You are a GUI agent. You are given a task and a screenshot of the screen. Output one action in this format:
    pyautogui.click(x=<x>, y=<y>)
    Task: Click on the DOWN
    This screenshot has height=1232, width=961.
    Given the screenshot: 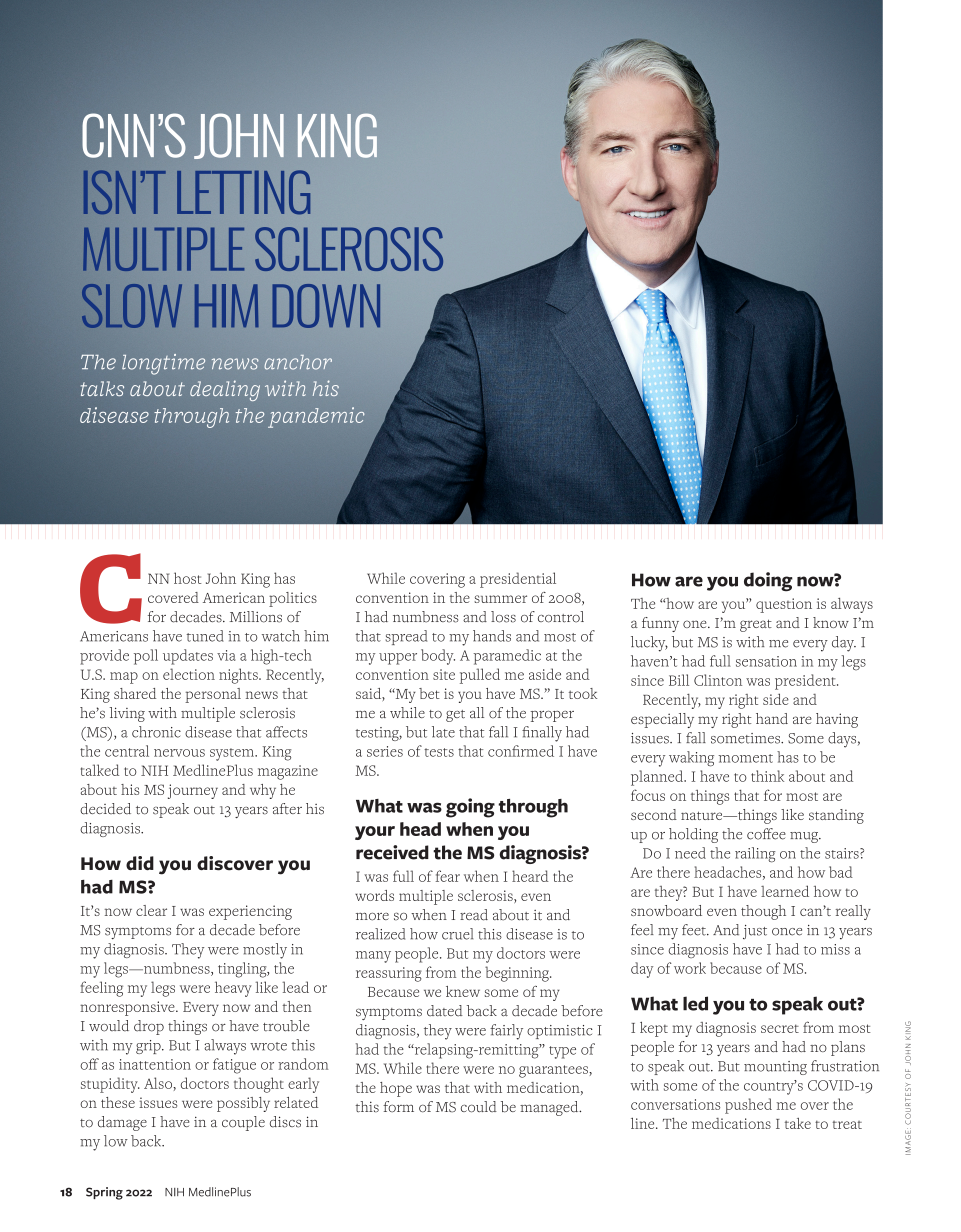 What is the action you would take?
    pyautogui.click(x=326, y=306)
